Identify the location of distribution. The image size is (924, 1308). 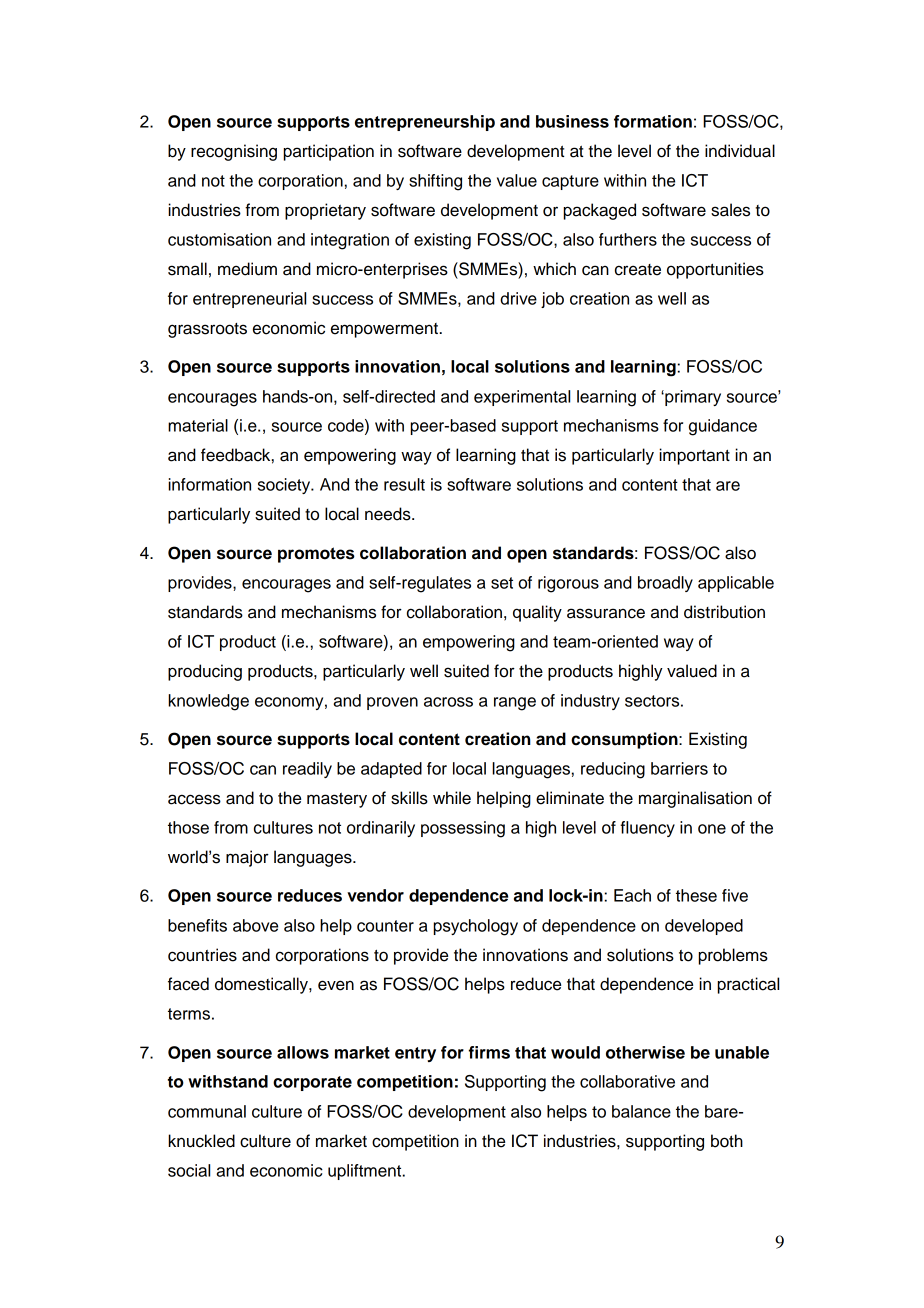
(724, 612).
